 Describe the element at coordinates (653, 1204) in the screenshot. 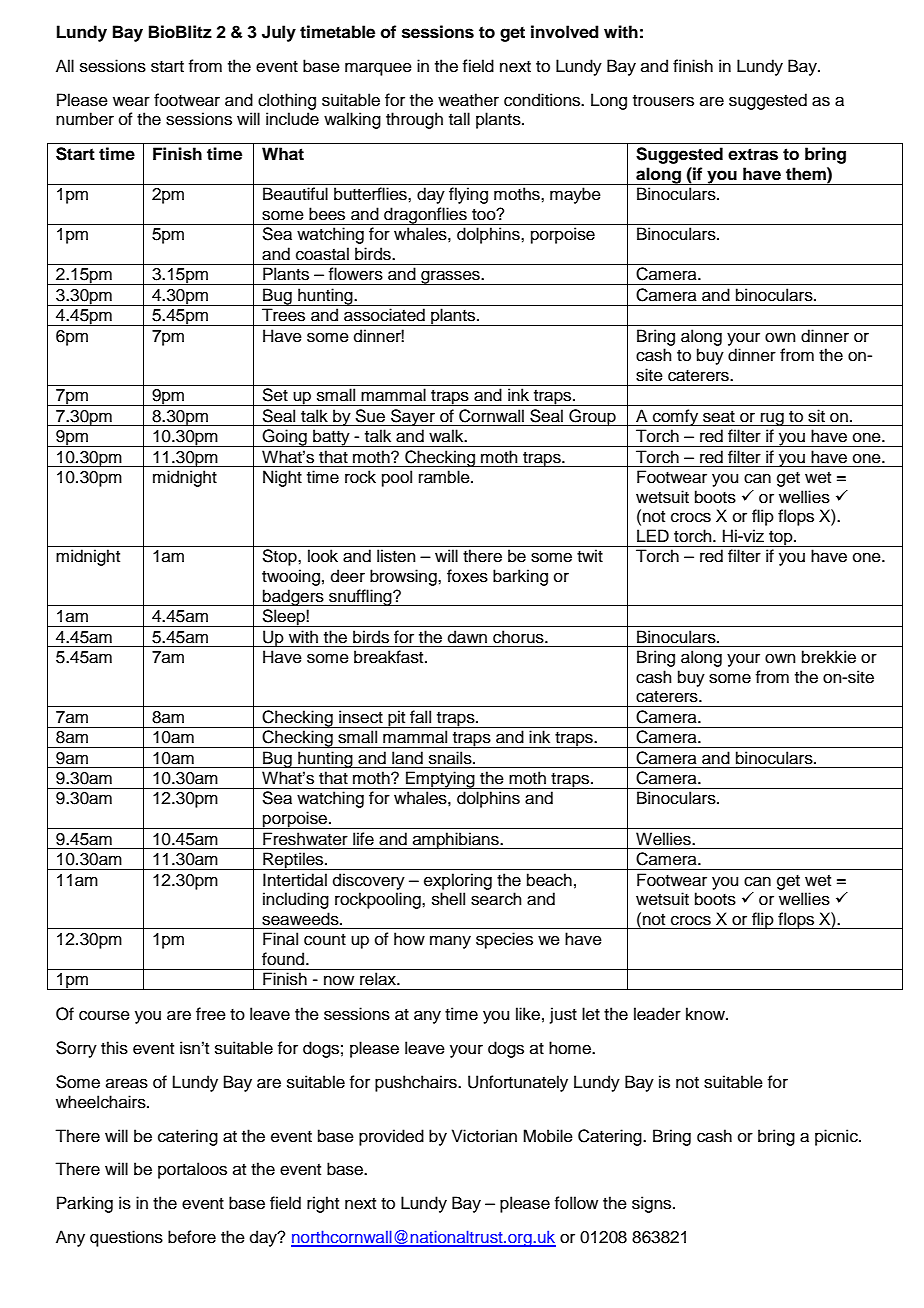

I see `signs` at that location.
